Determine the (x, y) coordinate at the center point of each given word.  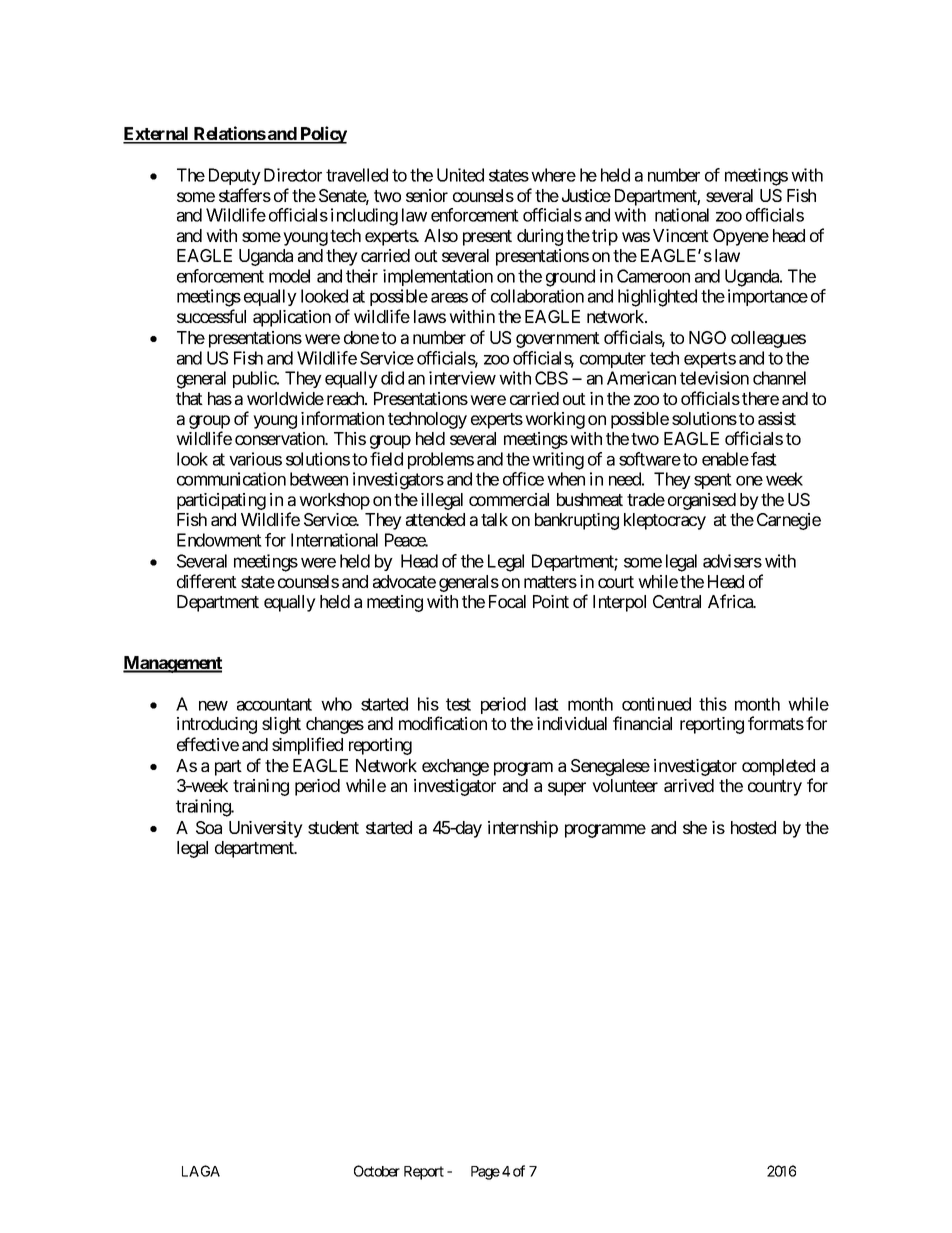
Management (172, 664)
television (714, 378)
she (695, 827)
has (220, 398)
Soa (209, 827)
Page (485, 1173)
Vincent (681, 235)
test (458, 704)
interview (462, 378)
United (460, 175)
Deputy (235, 176)
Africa (731, 601)
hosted (753, 827)
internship (523, 829)
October (377, 1171)
